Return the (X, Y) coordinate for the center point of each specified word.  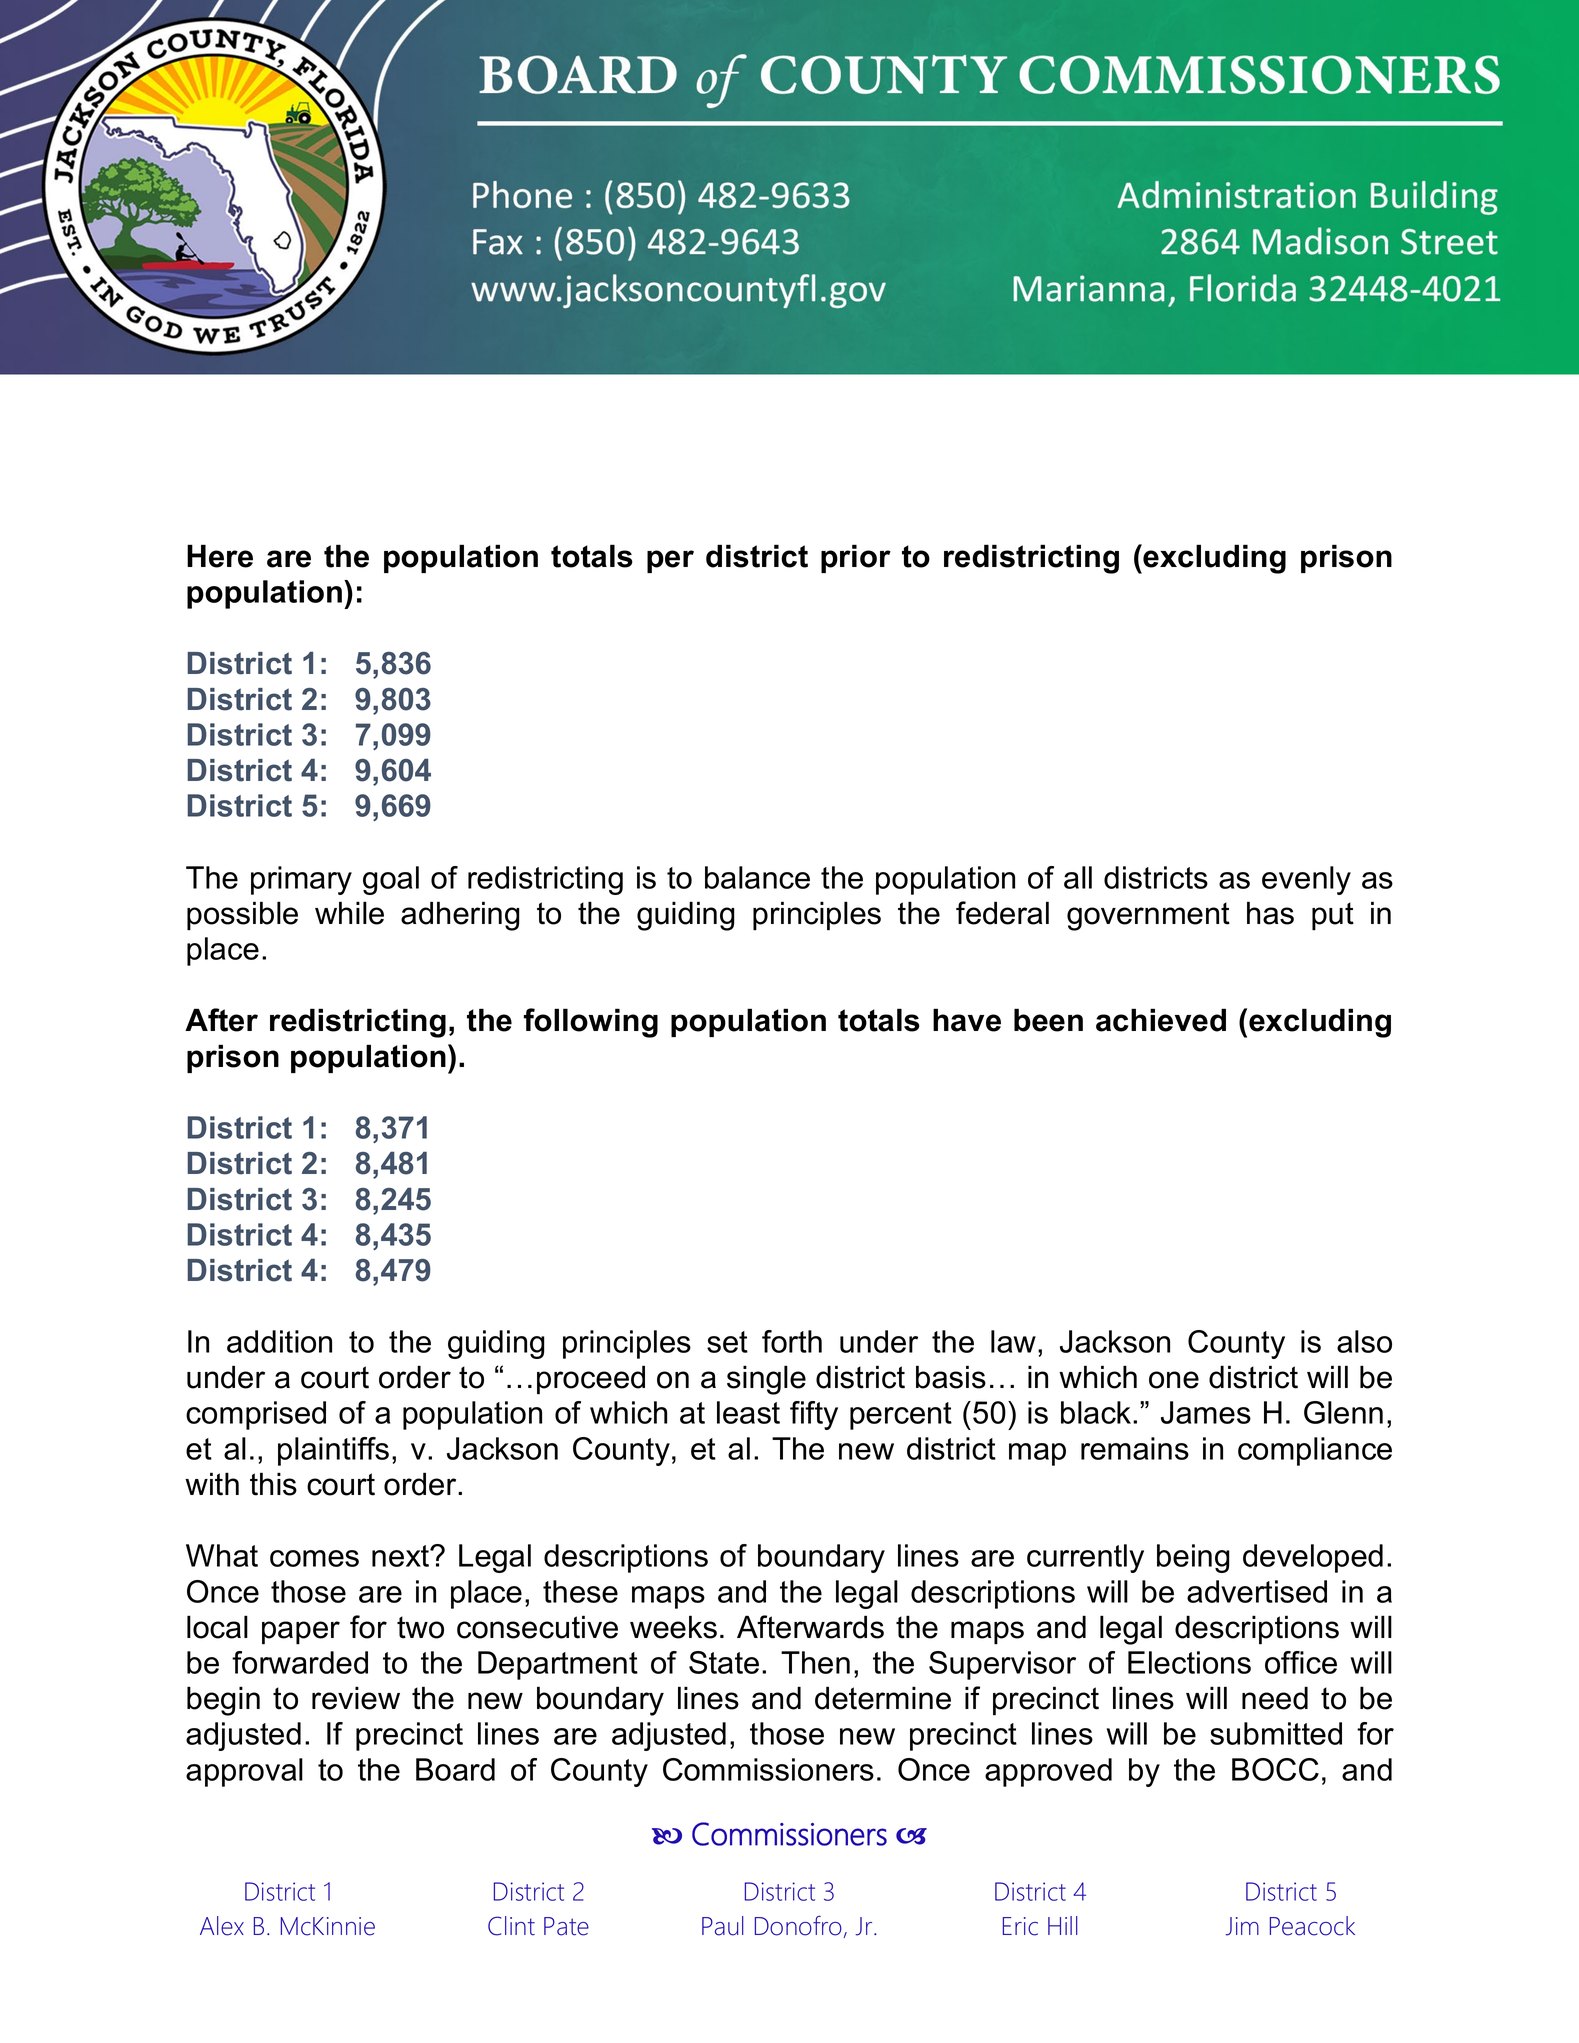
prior (856, 558)
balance (757, 877)
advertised (1257, 1591)
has (1270, 913)
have (967, 1020)
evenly (1306, 880)
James (1206, 1412)
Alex (222, 1926)
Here (220, 556)
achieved (1161, 1020)
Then (815, 1662)
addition (279, 1341)
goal (391, 880)
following (591, 1023)
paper (301, 1633)
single (766, 1380)
